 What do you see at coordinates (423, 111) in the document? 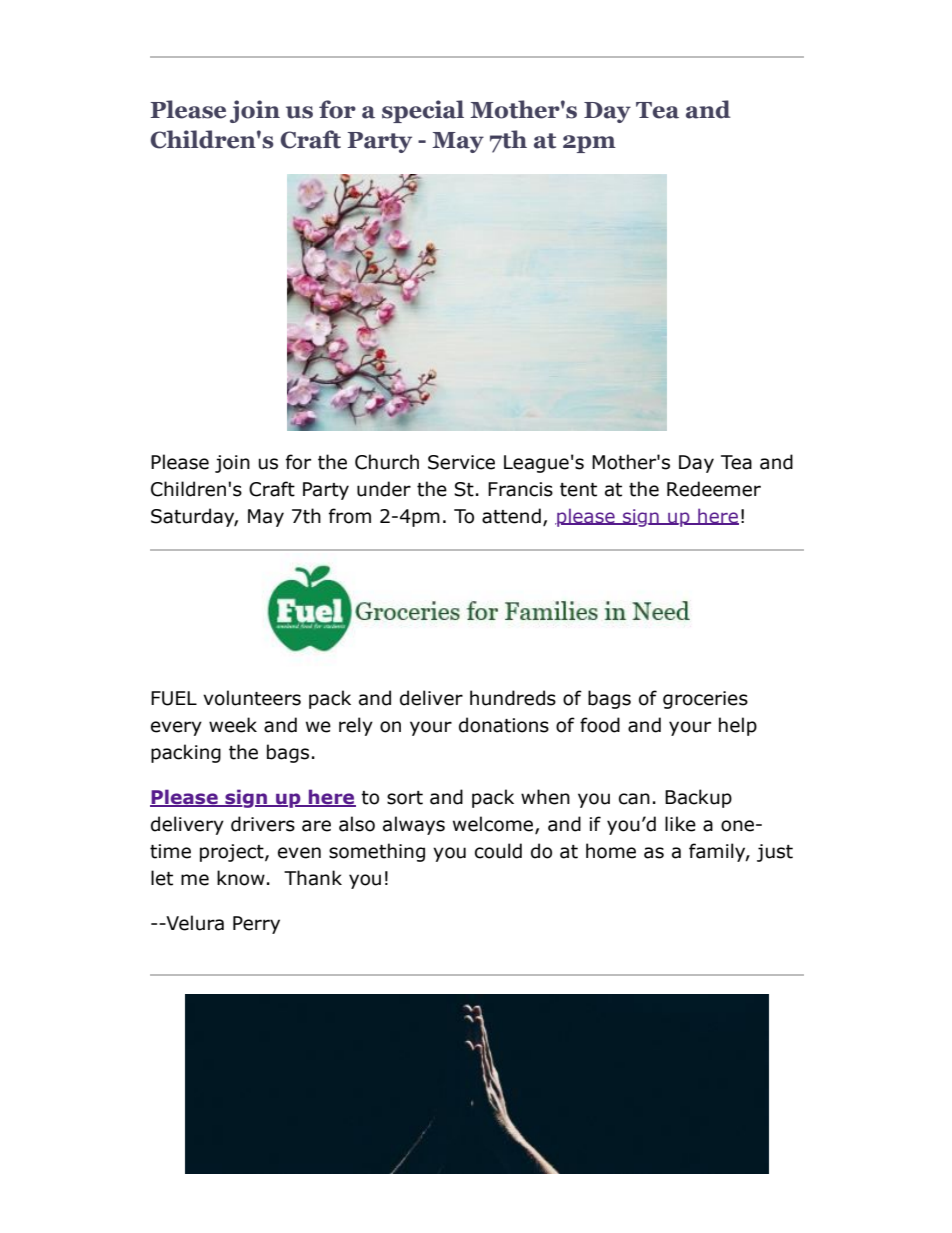
I see `special` at bounding box center [423, 111].
